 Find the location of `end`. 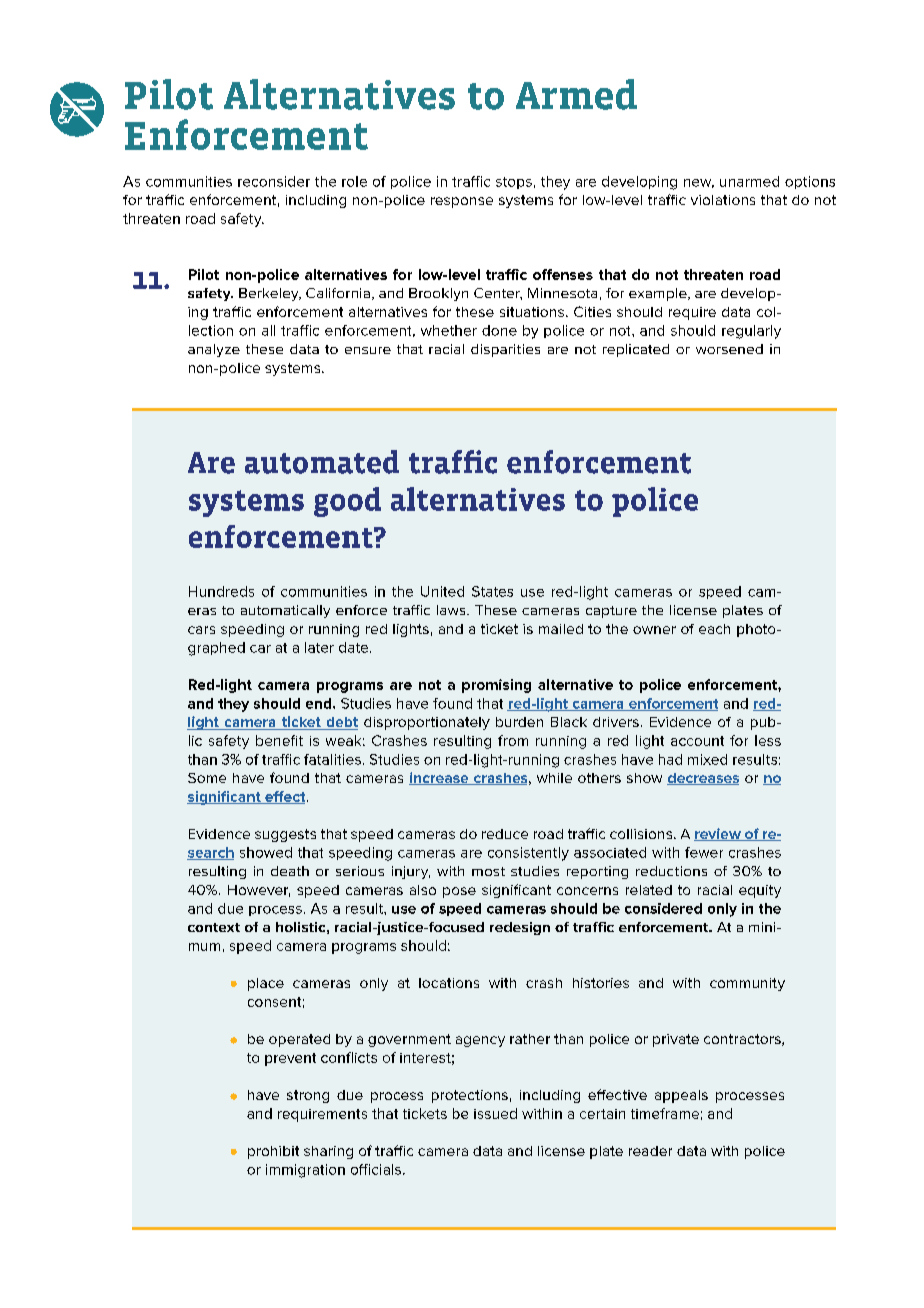

end is located at coordinates (320, 703).
